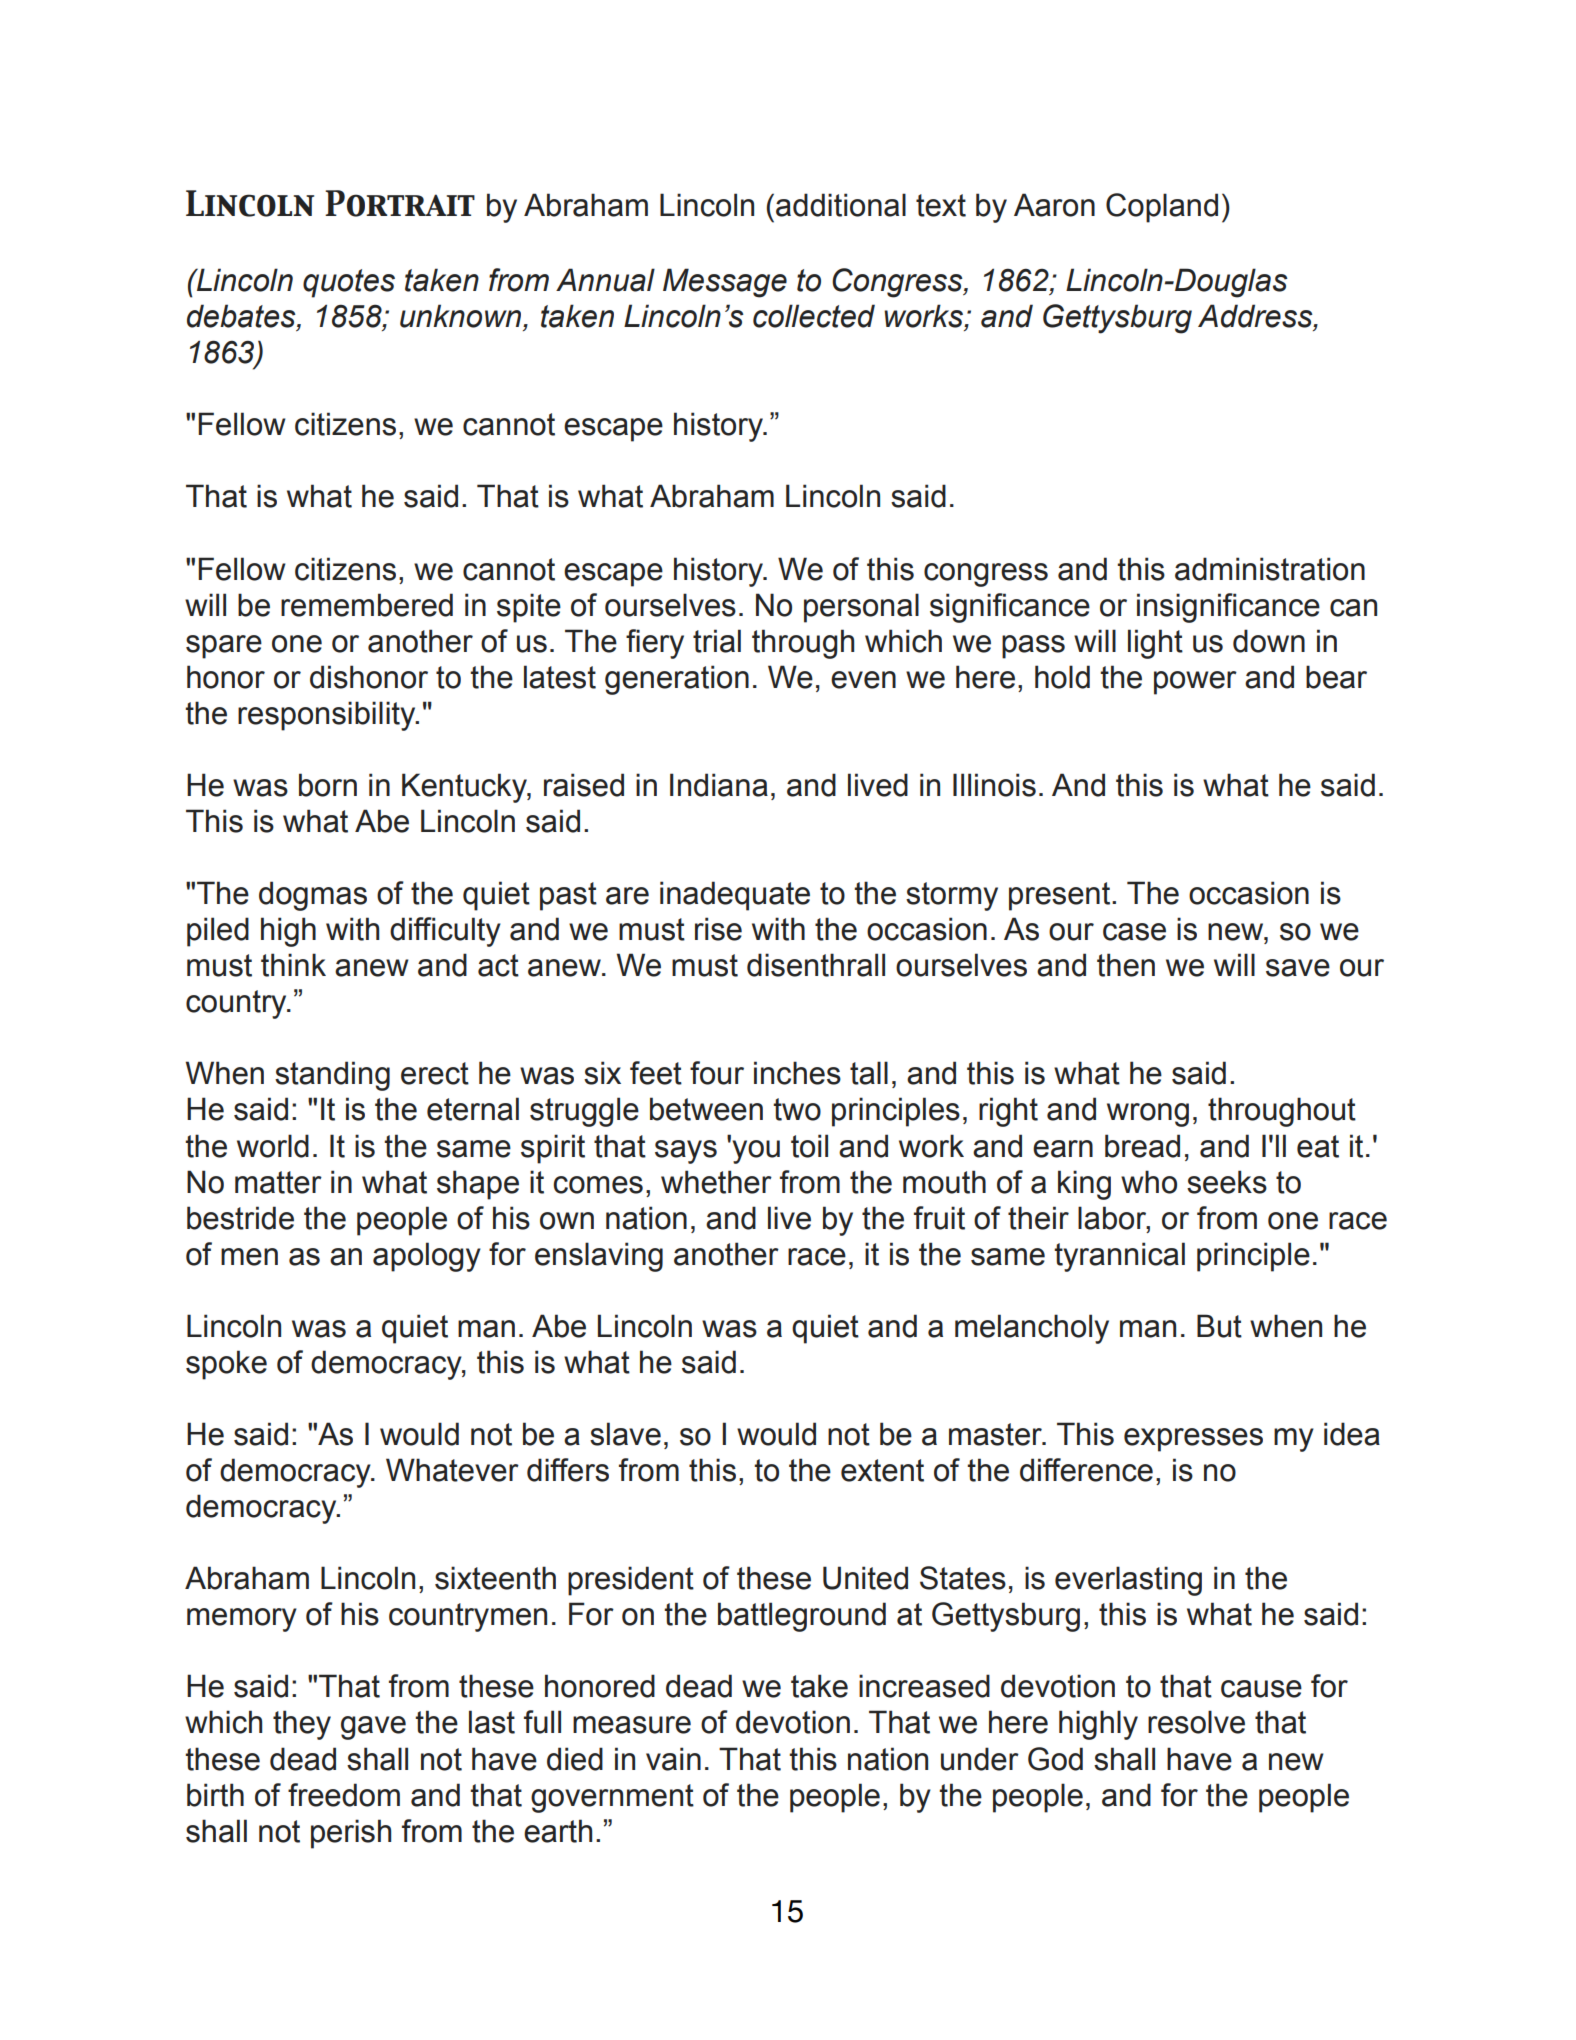  What do you see at coordinates (349, 283) in the page?
I see `quotes` at bounding box center [349, 283].
